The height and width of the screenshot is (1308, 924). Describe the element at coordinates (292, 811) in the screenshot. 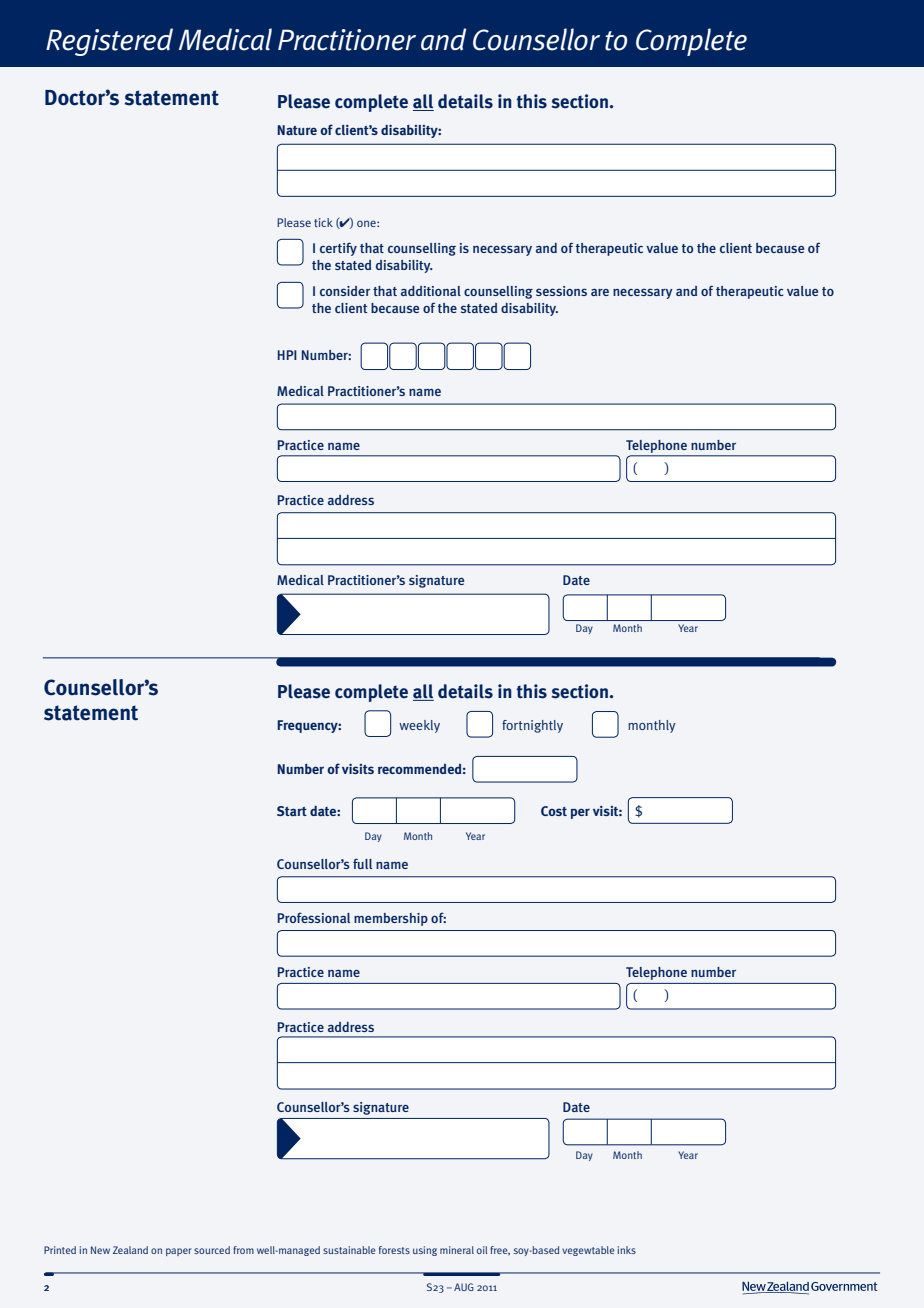

I see `Start` at that location.
